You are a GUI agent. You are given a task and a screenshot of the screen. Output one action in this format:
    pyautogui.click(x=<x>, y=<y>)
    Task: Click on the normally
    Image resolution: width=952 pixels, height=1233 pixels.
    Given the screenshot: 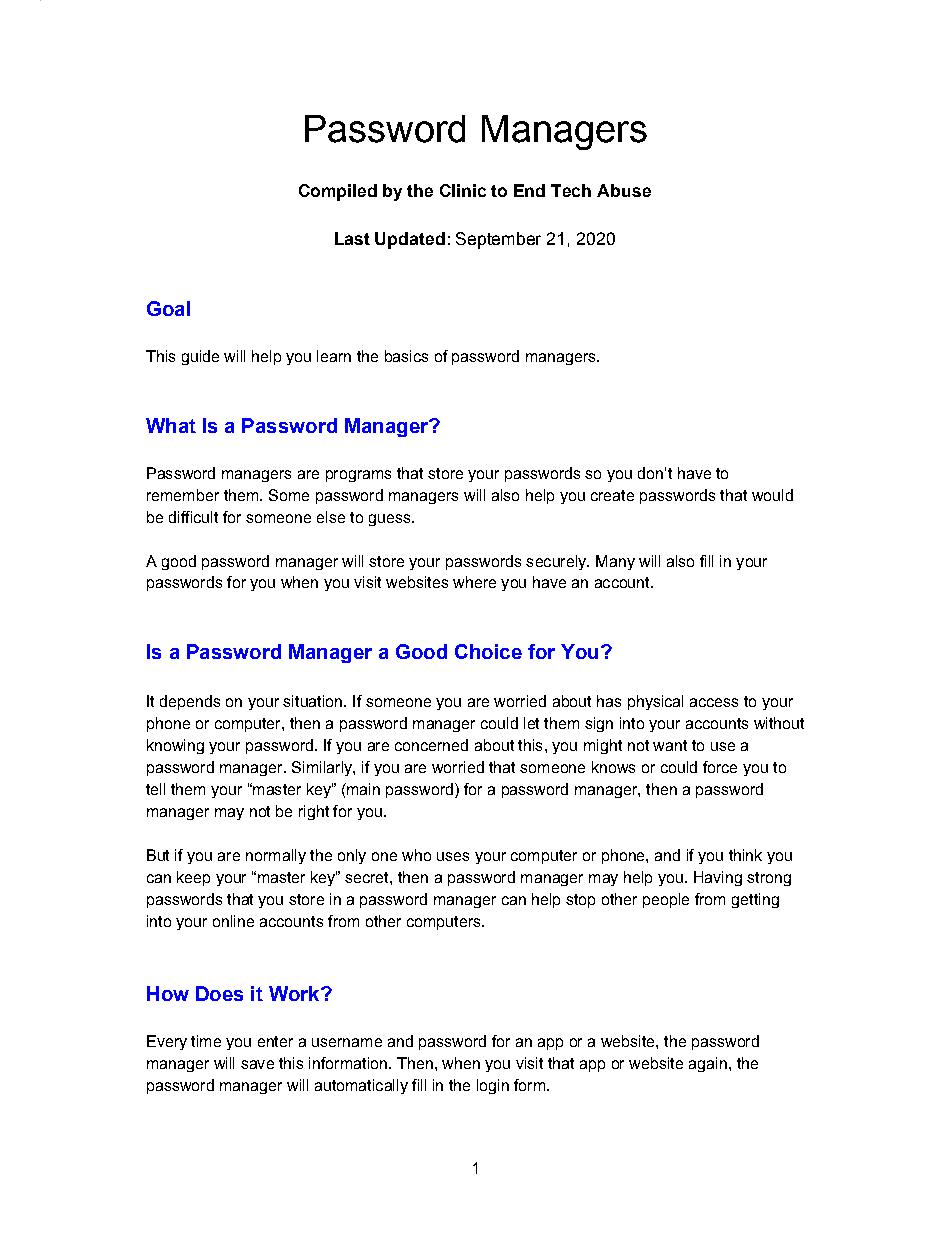 What is the action you would take?
    pyautogui.click(x=276, y=856)
